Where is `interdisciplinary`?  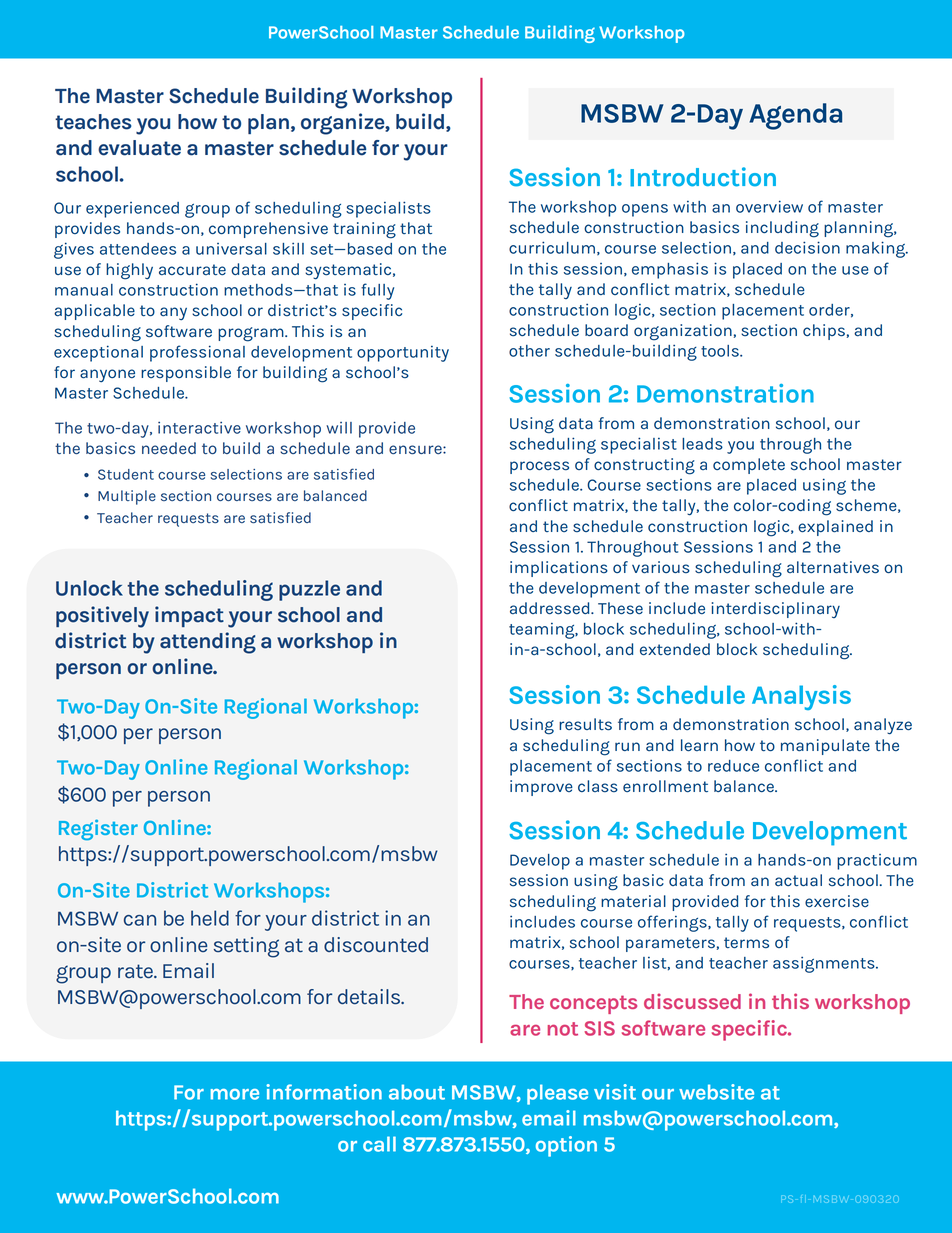
interdisciplinary is located at coordinates (776, 610).
